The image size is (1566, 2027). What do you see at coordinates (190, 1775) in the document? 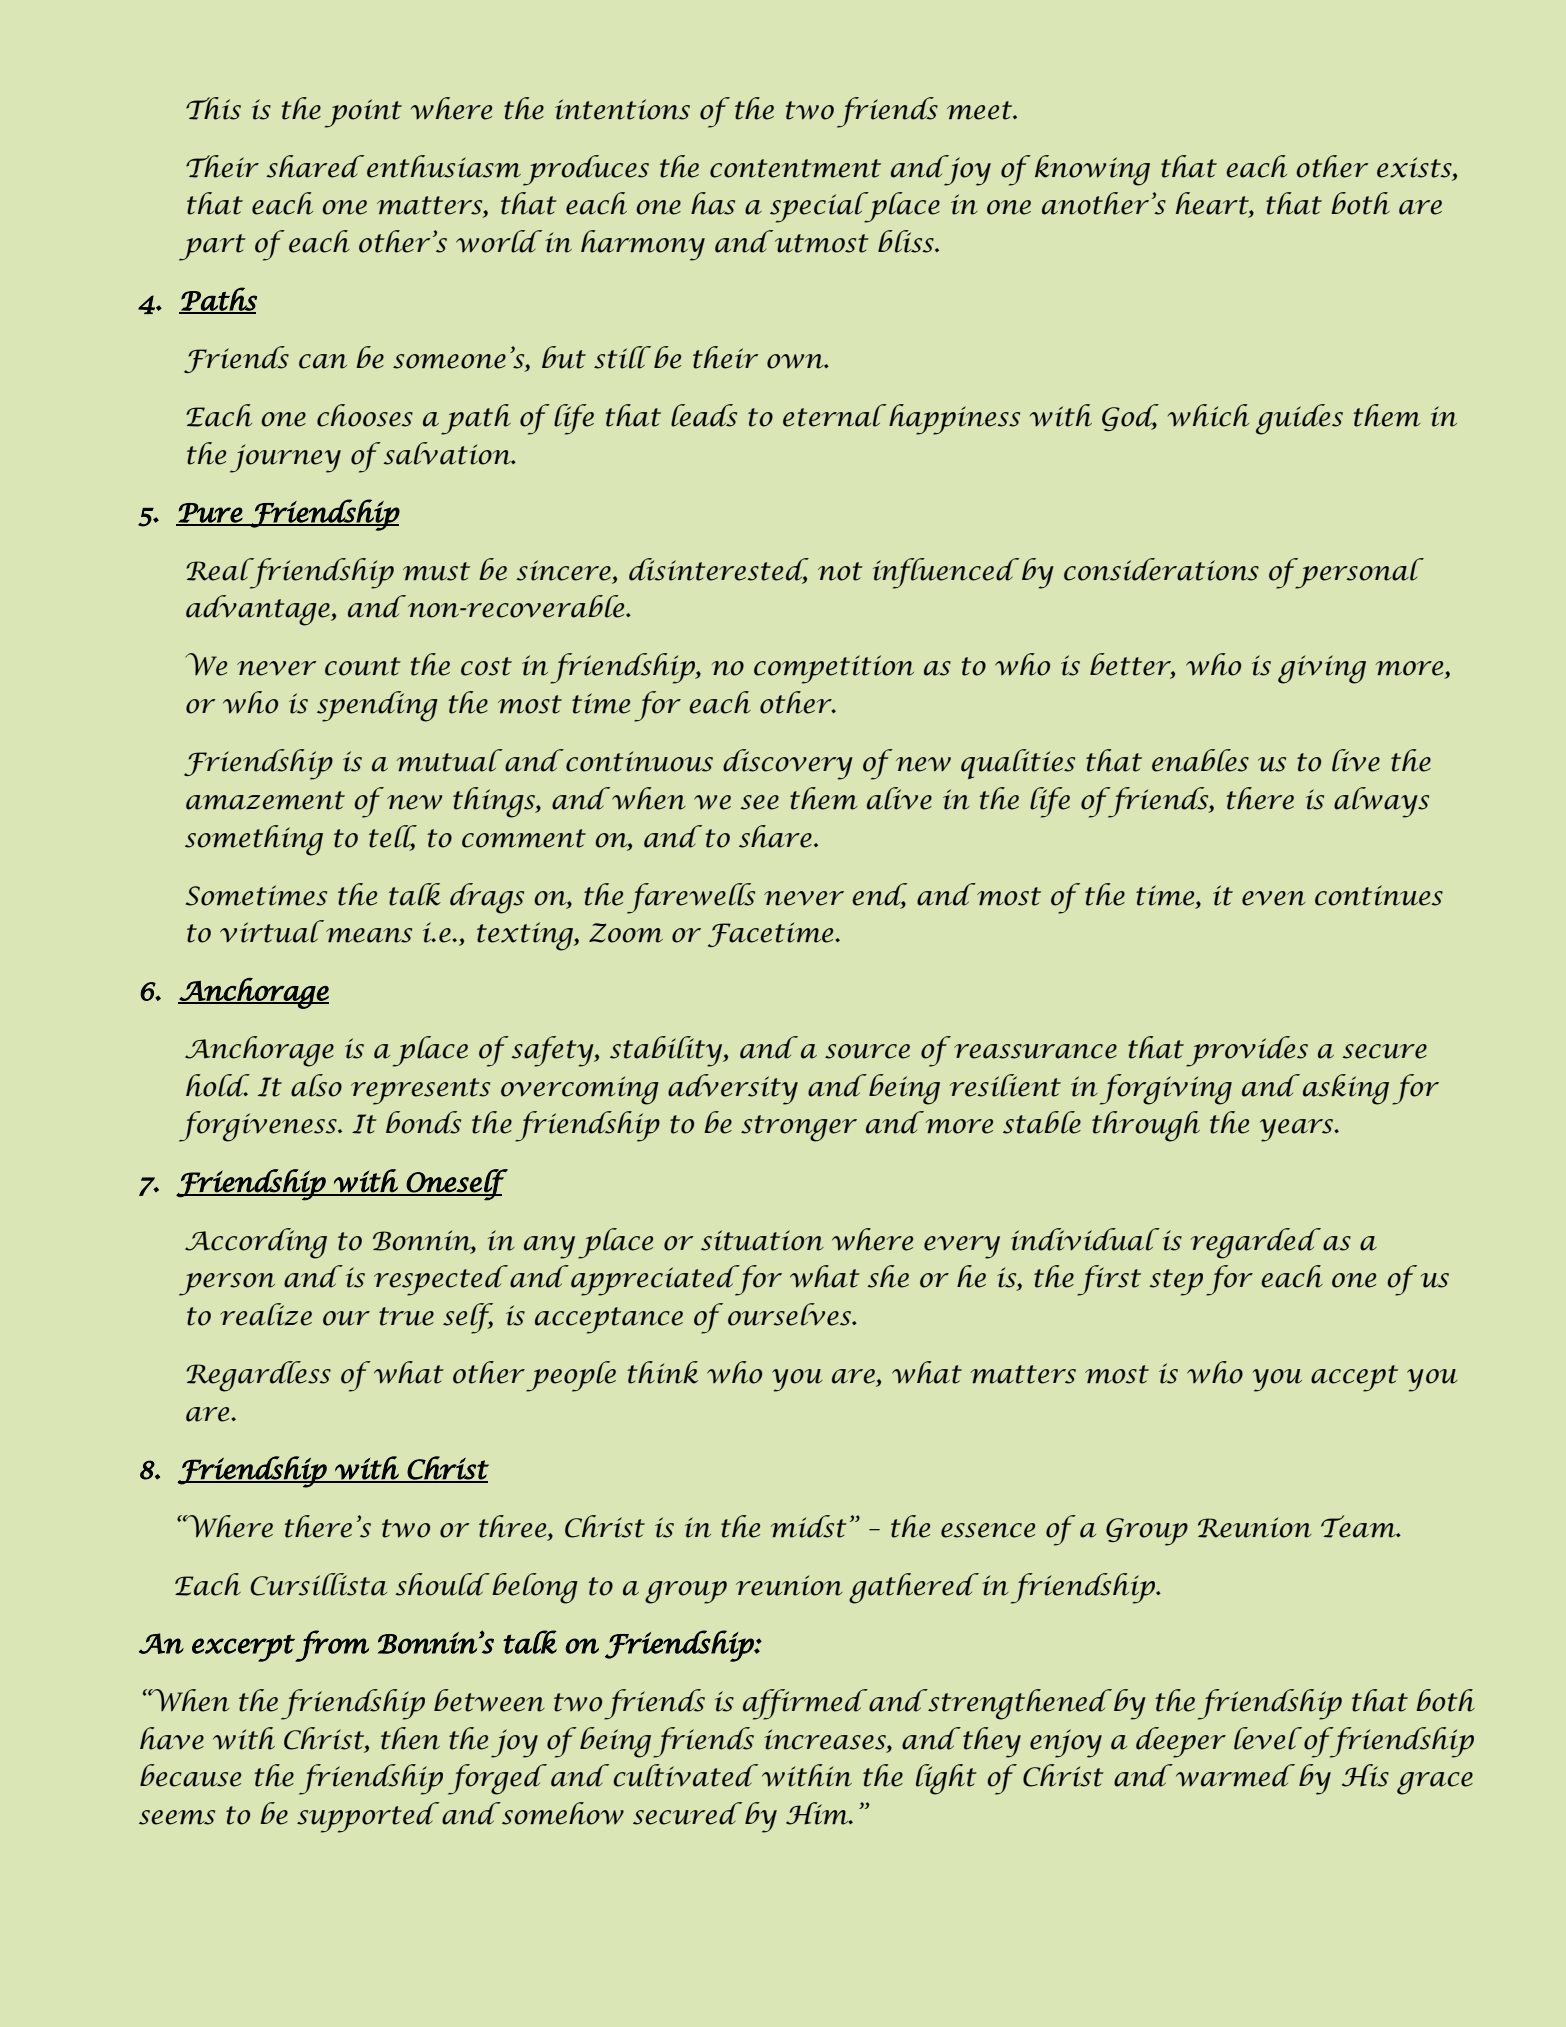
I see `because` at bounding box center [190, 1775].
